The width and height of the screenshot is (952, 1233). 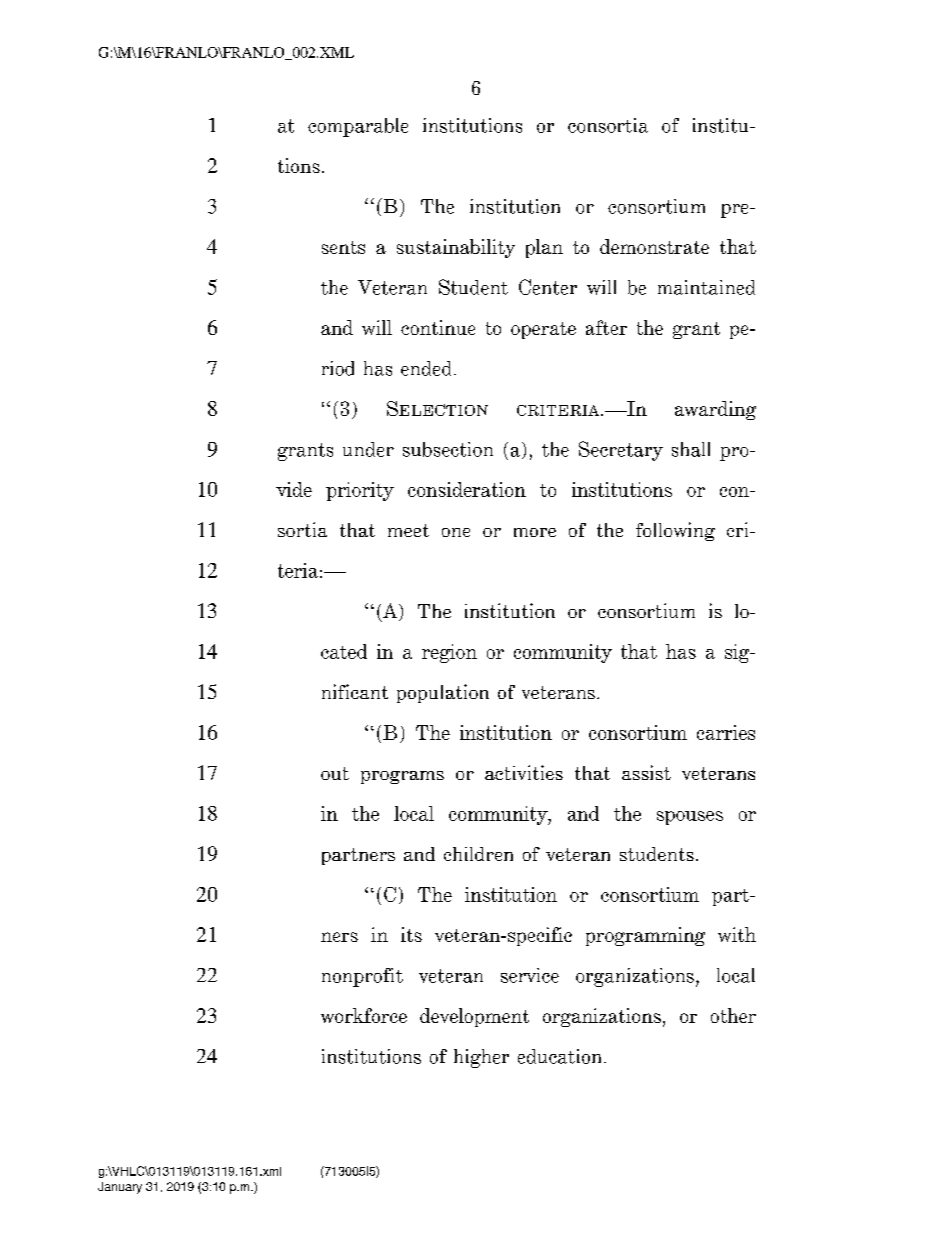 I want to click on January, so click(x=120, y=1188).
